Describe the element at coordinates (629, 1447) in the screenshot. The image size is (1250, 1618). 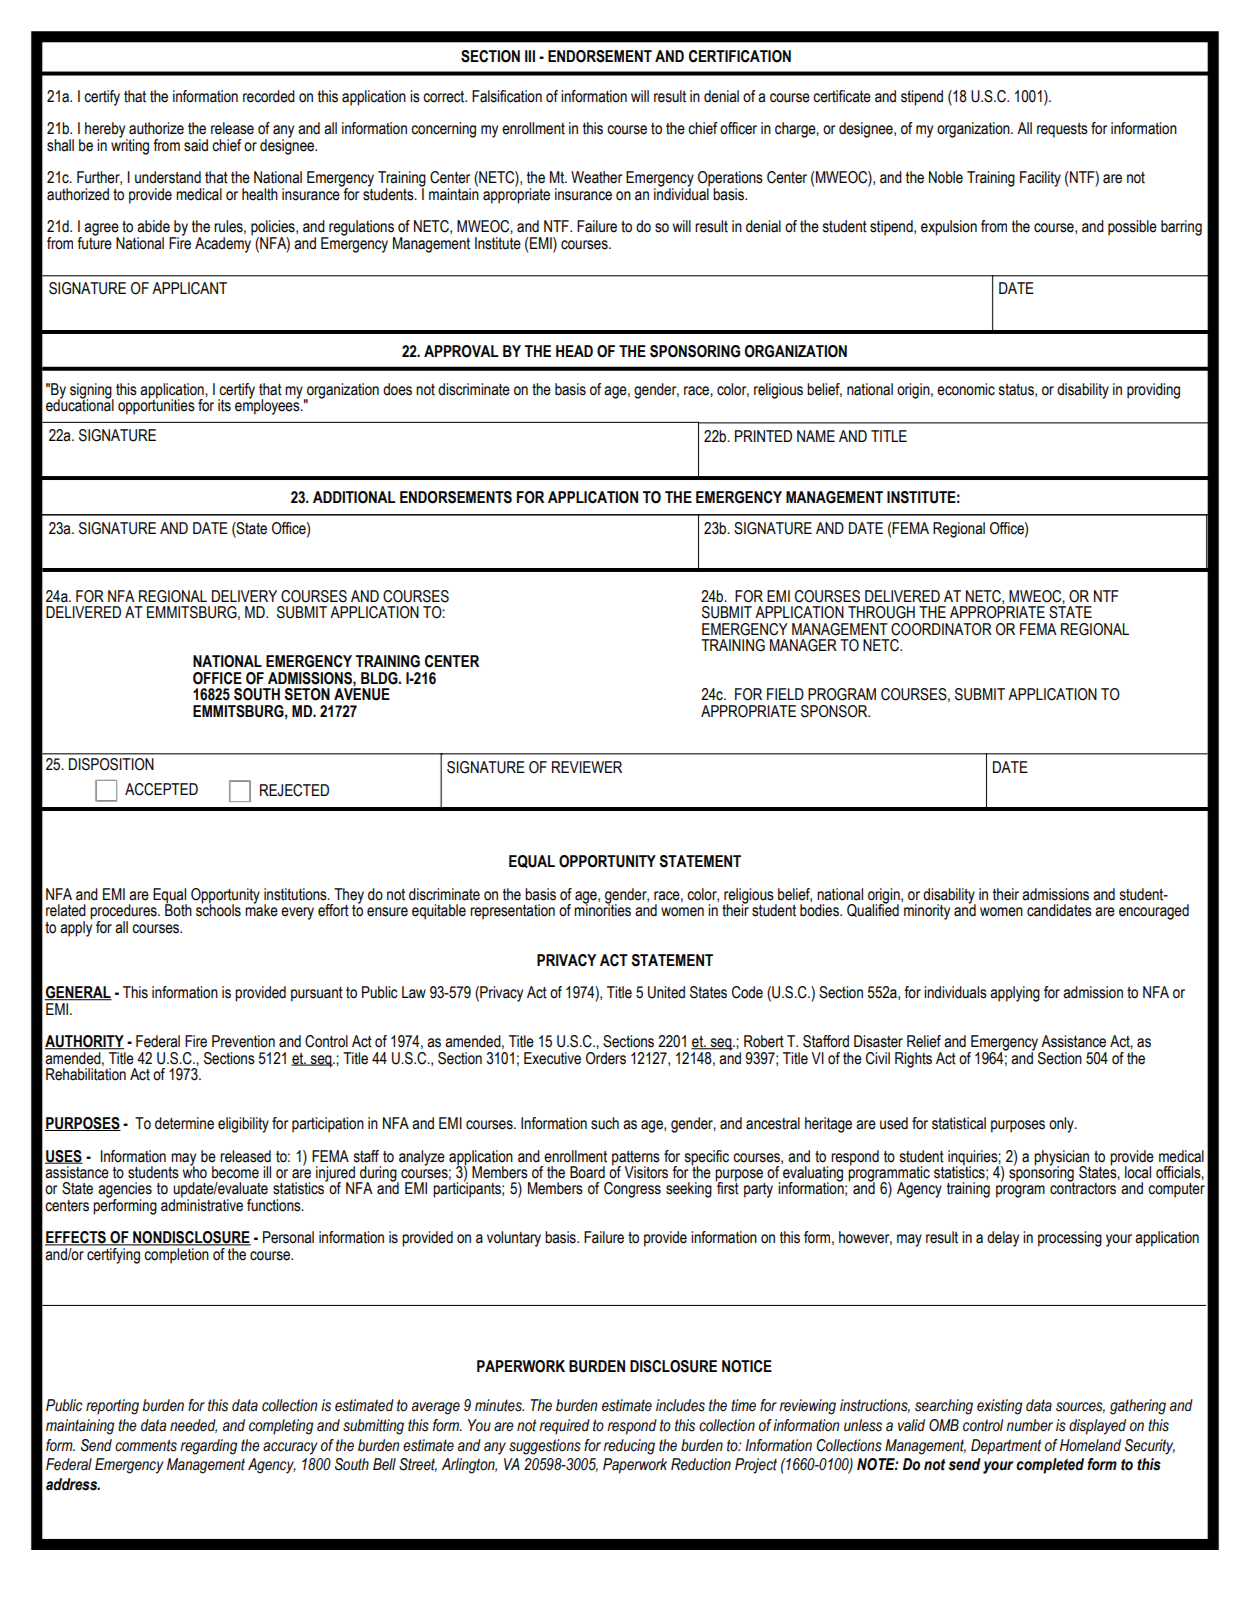
I see `reducing` at that location.
